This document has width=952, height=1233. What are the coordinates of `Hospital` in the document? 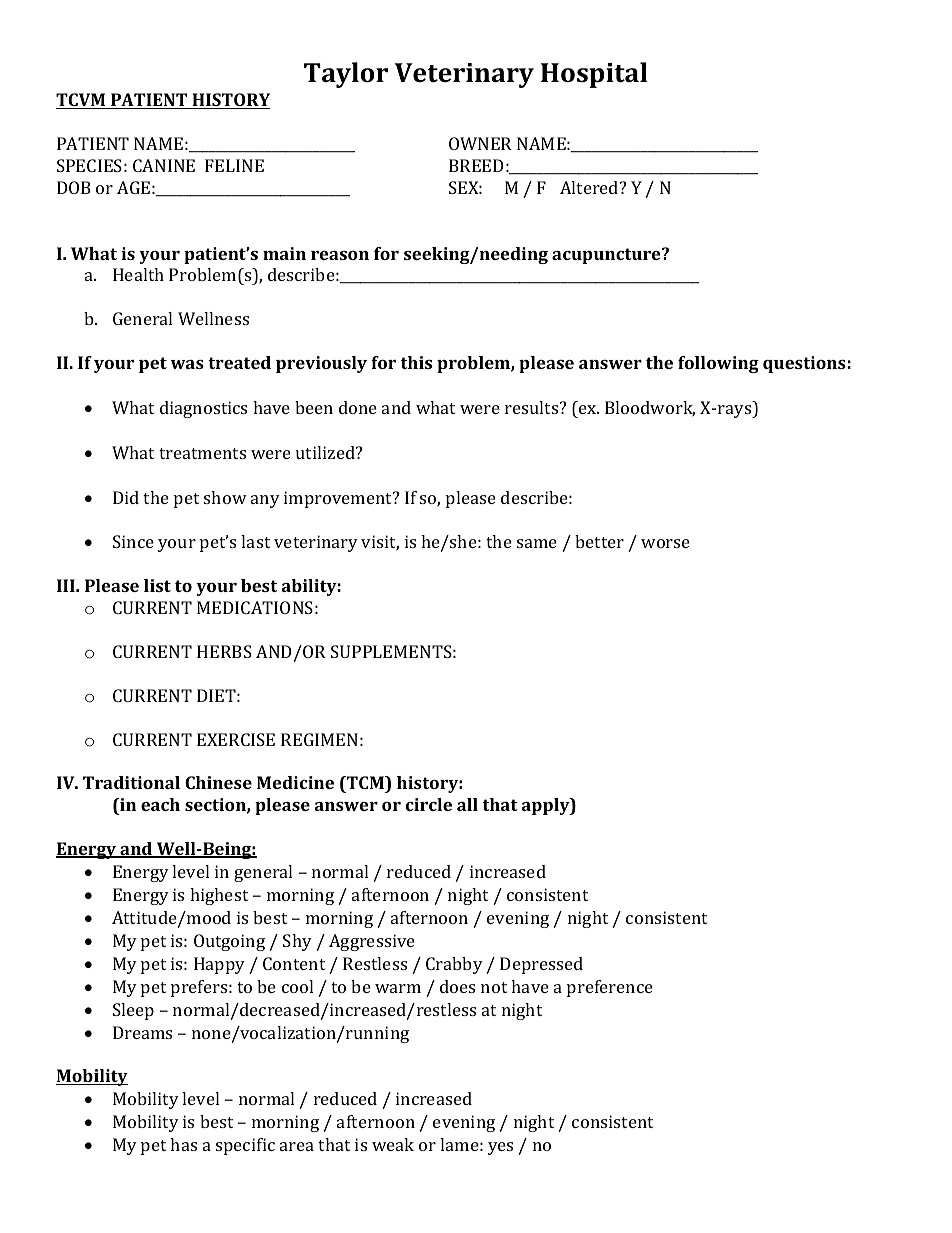 It's located at (594, 75).
